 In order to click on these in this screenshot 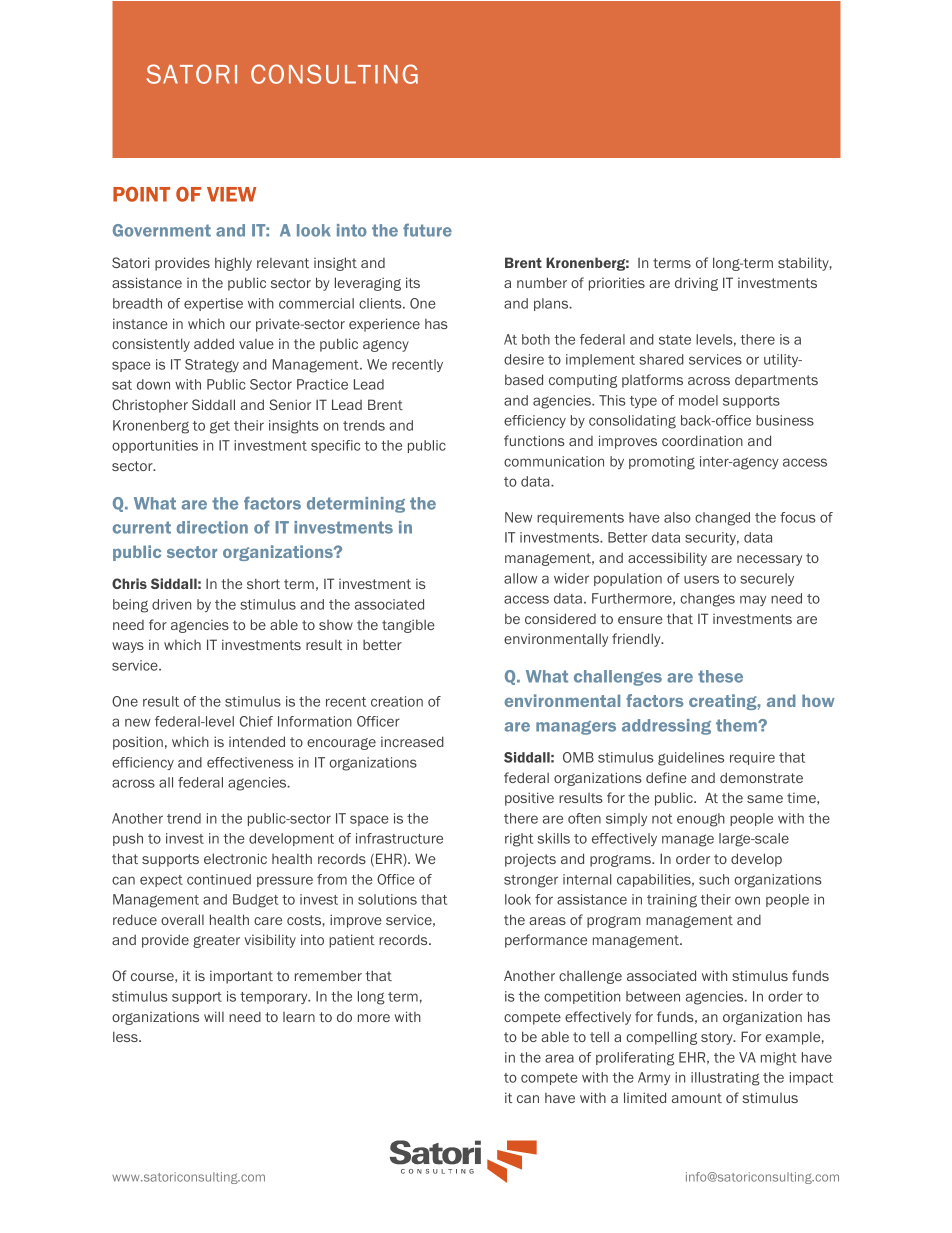, I will do `click(720, 676)`.
